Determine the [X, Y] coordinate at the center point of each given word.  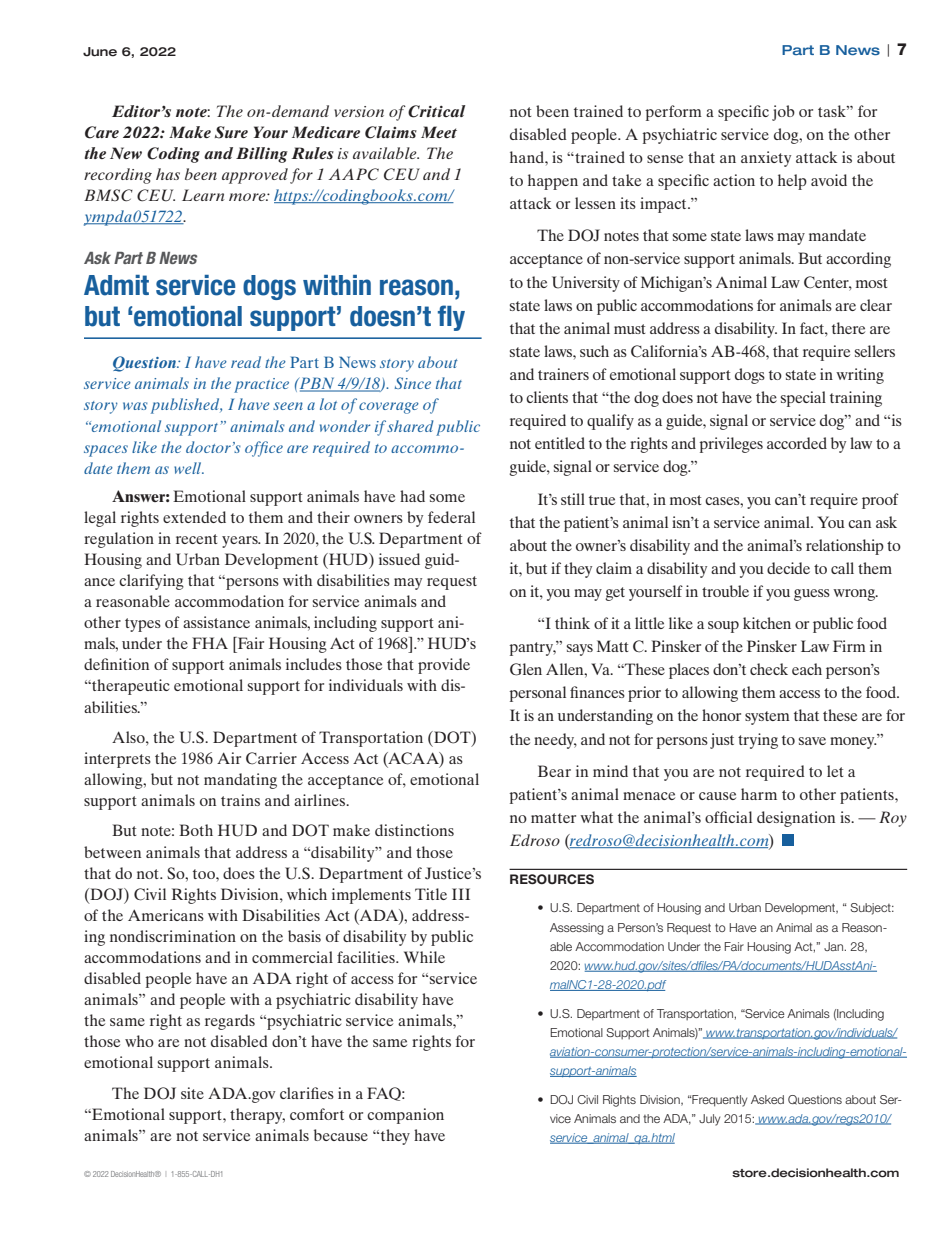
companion [405, 1116]
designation [796, 819]
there [848, 328]
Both [196, 830]
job [783, 113]
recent [197, 539]
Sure [231, 132]
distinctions [414, 830]
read [246, 362]
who [139, 1041]
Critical [436, 111]
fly [451, 318]
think [572, 623]
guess [812, 595]
